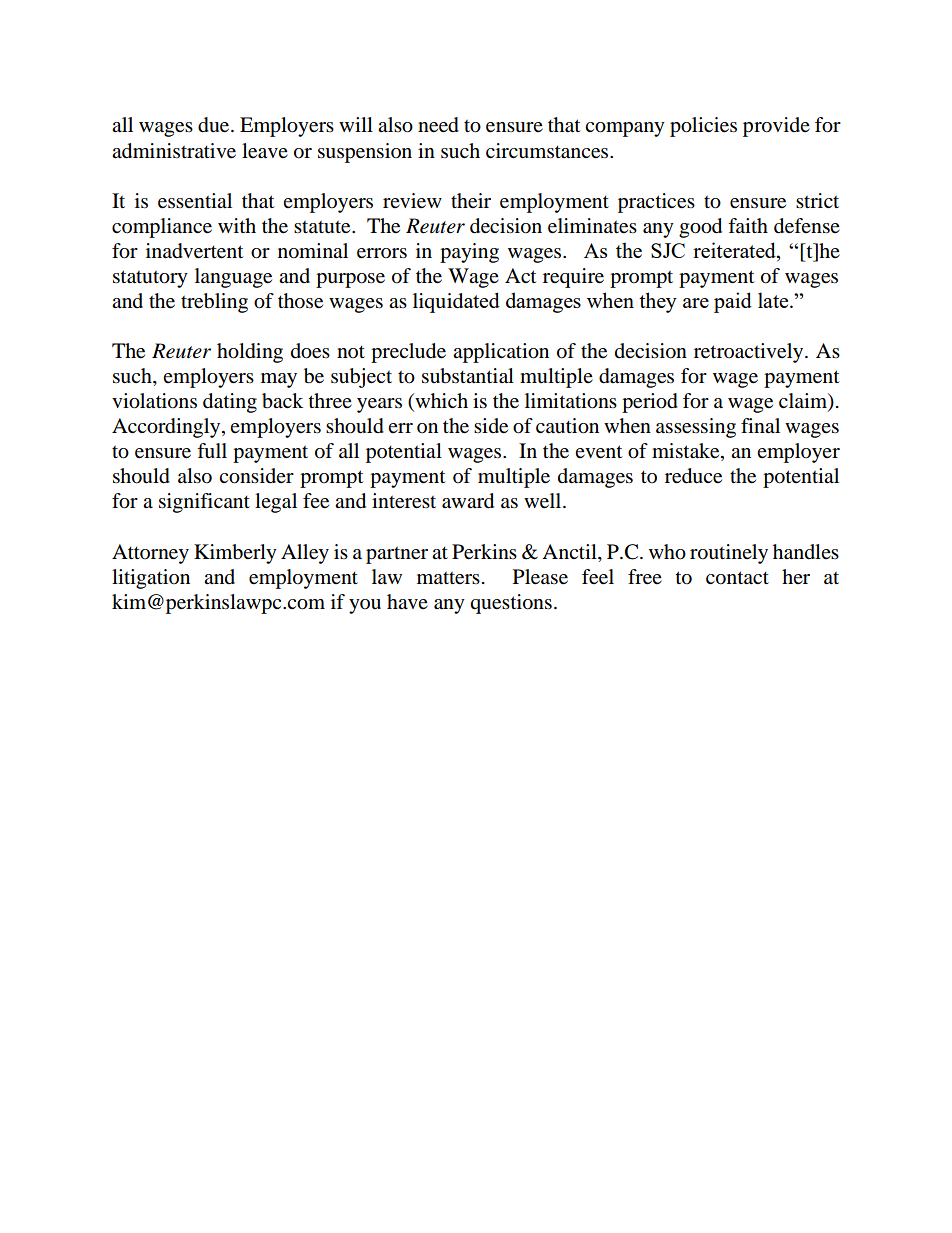 This page has height=1233, width=952. I want to click on due, so click(215, 125).
